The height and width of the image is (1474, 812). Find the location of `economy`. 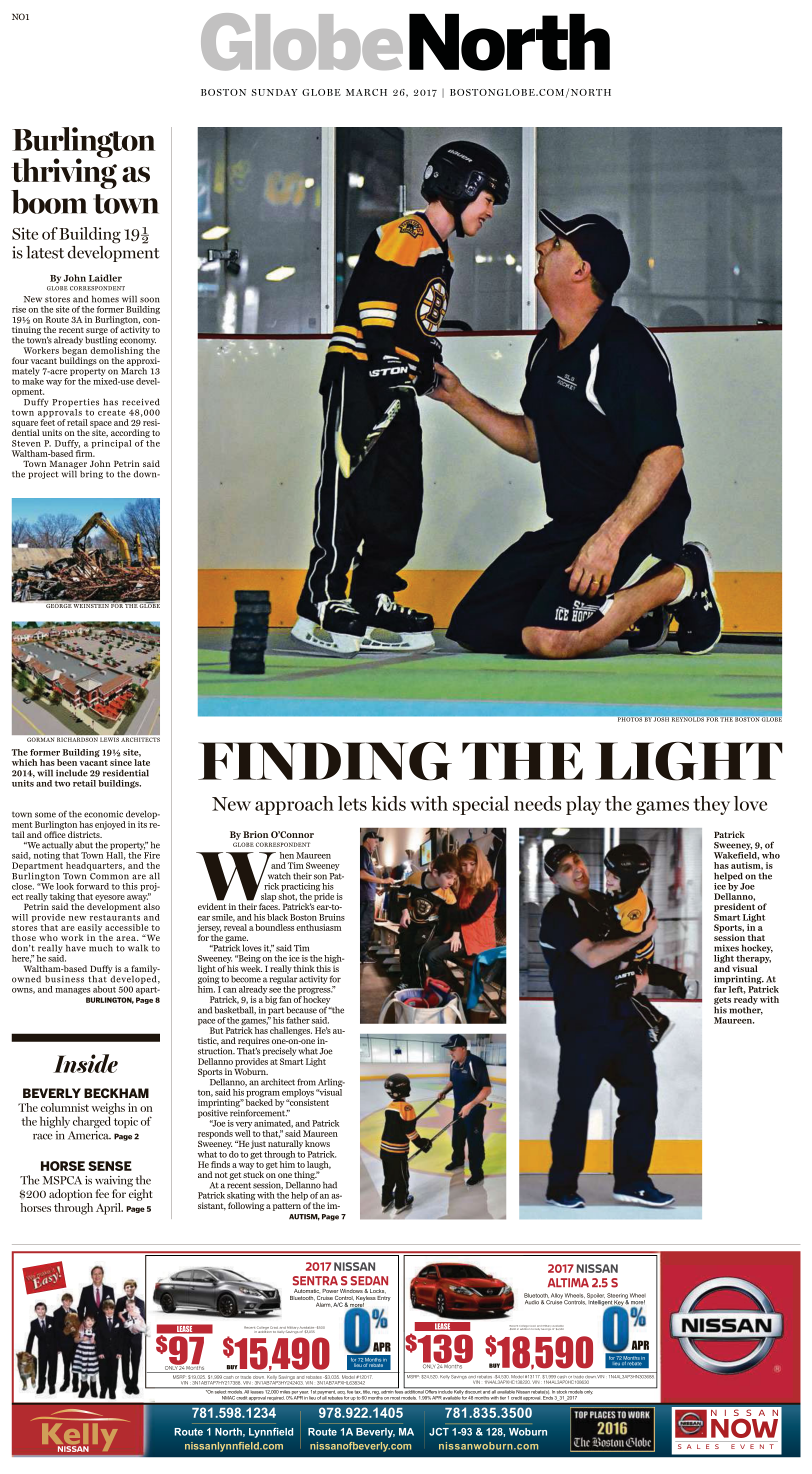

economy is located at coordinates (137, 343).
